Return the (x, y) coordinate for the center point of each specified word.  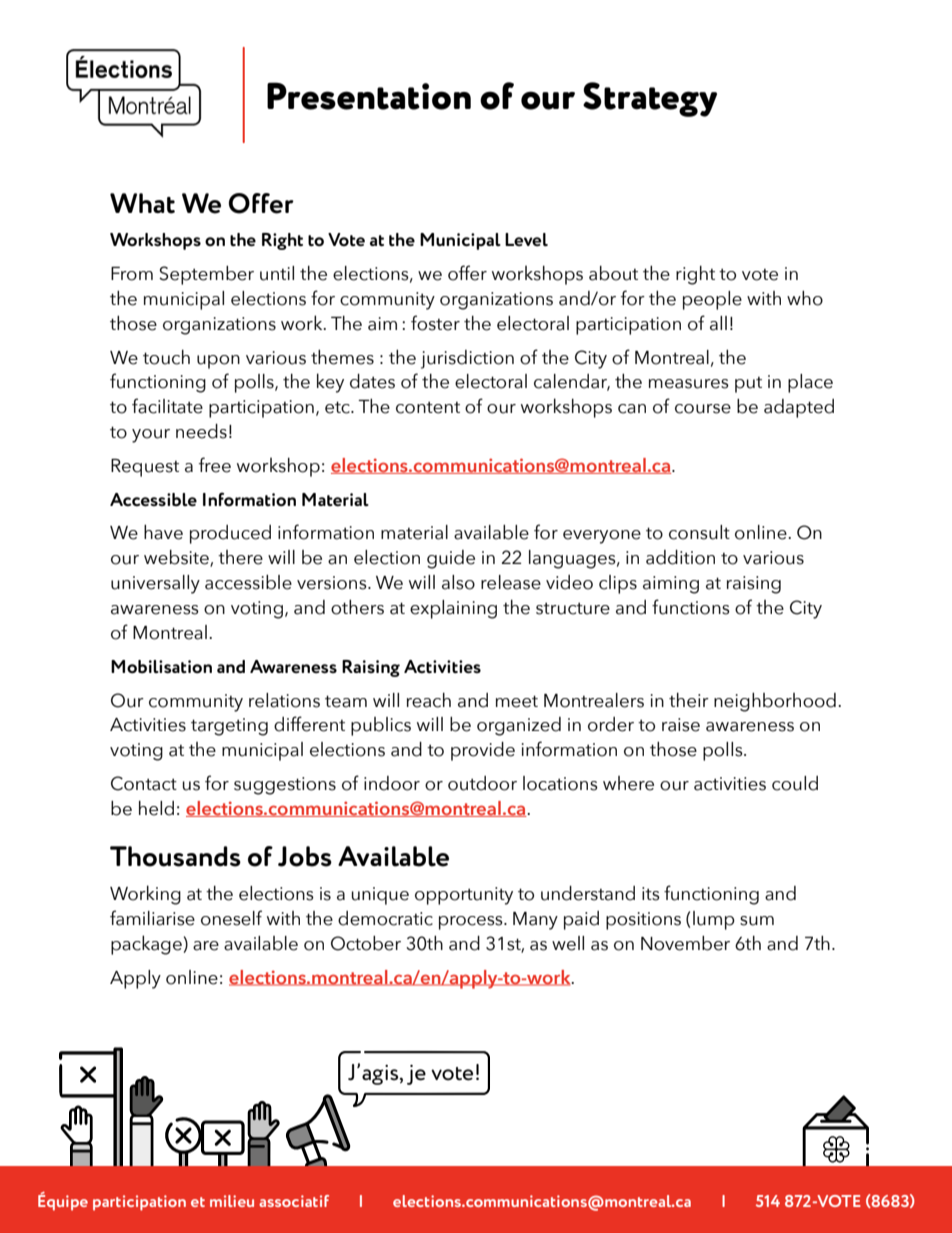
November (685, 943)
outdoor (482, 783)
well (568, 943)
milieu (232, 1201)
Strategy (650, 99)
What (142, 203)
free (215, 465)
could (795, 783)
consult (699, 532)
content (428, 408)
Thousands (175, 856)
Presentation (369, 96)
